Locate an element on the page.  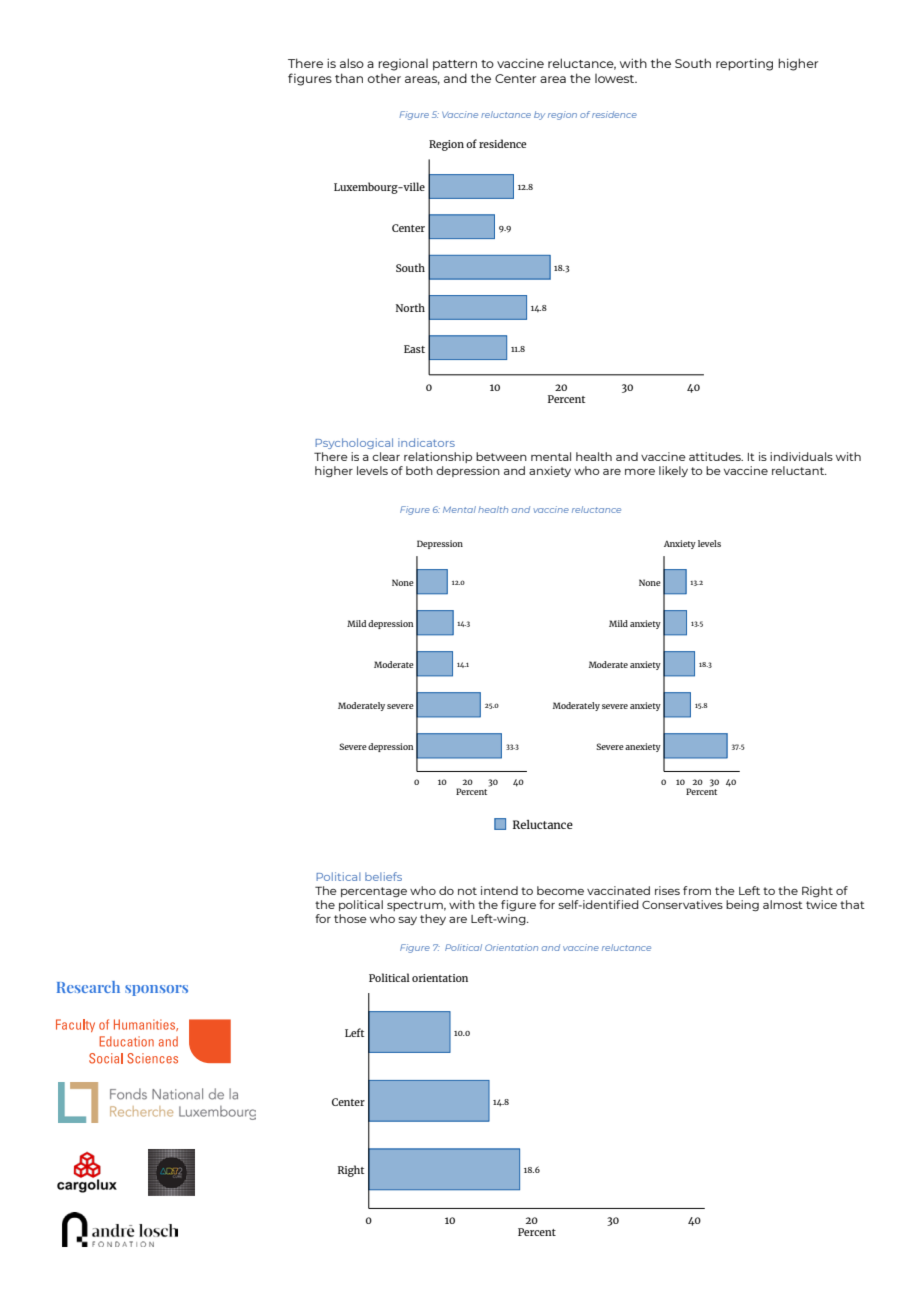
reluctant is located at coordinates (799, 470).
